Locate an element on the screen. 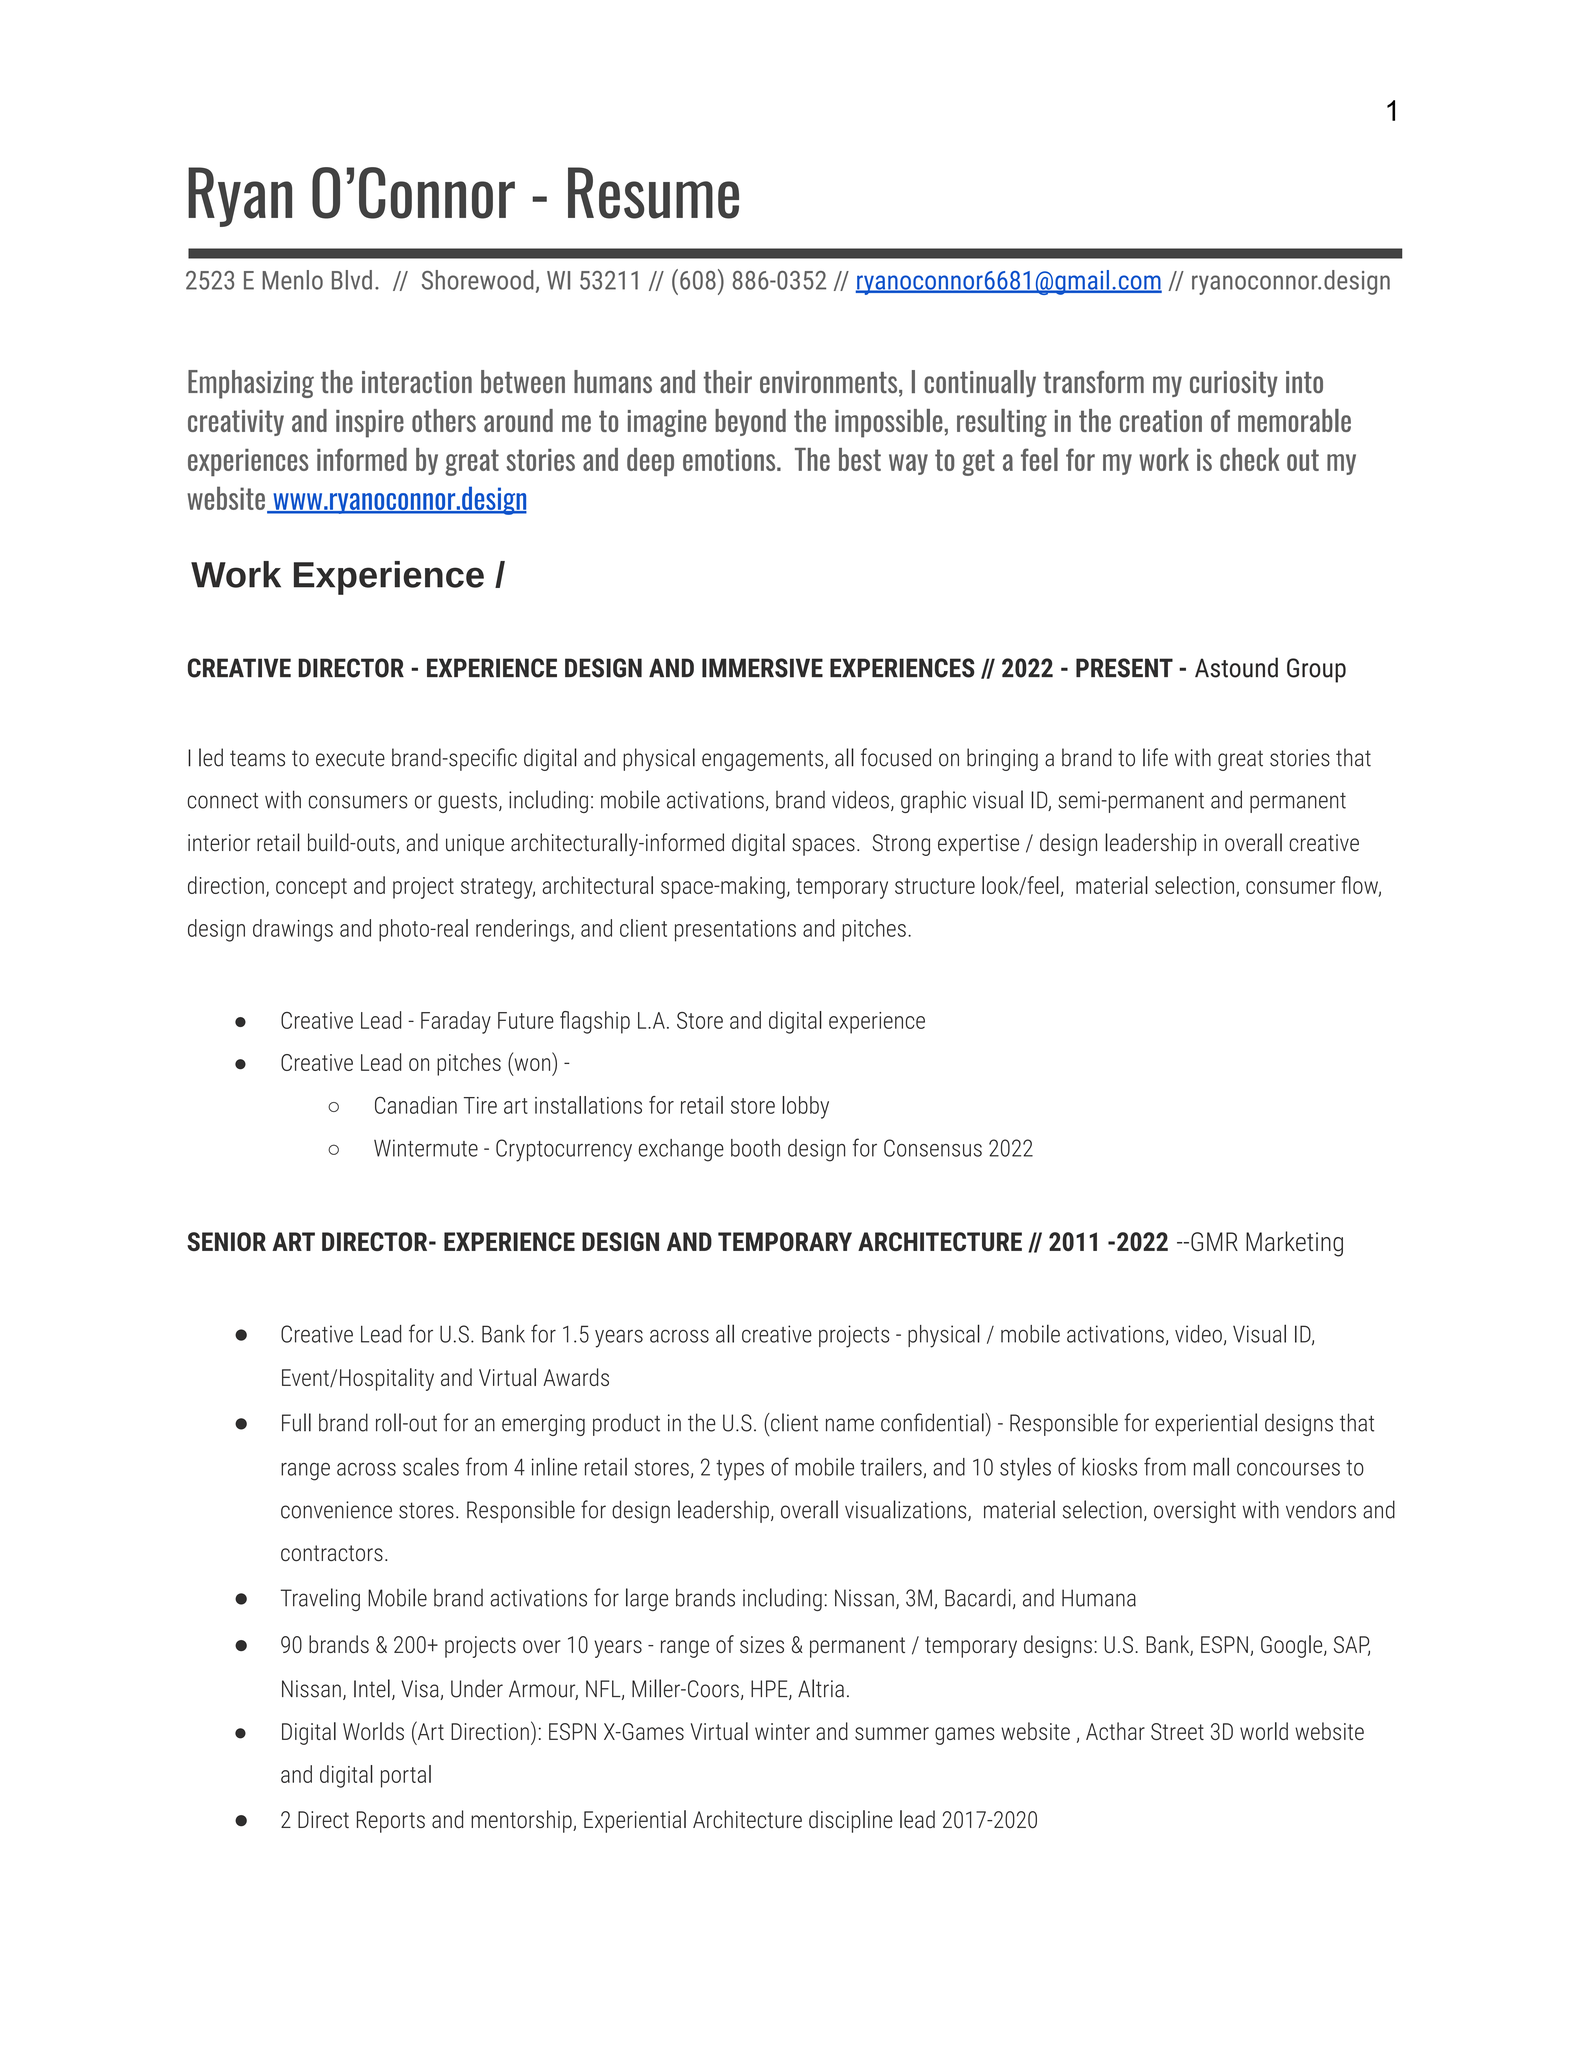  portal is located at coordinates (406, 1776).
